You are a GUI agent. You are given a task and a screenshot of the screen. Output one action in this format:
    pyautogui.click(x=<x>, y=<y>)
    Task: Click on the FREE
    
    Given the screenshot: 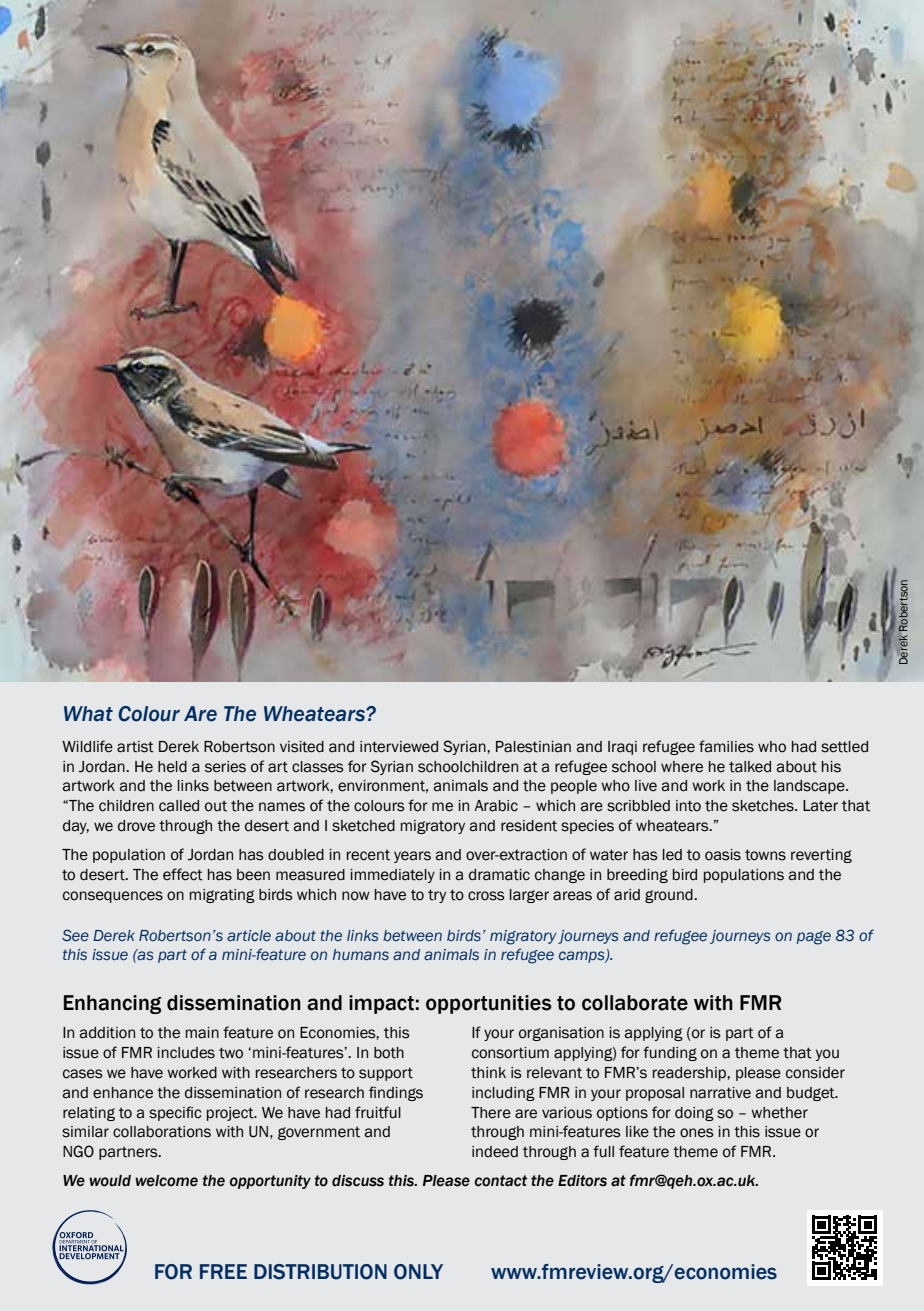 What is the action you would take?
    pyautogui.click(x=223, y=1271)
